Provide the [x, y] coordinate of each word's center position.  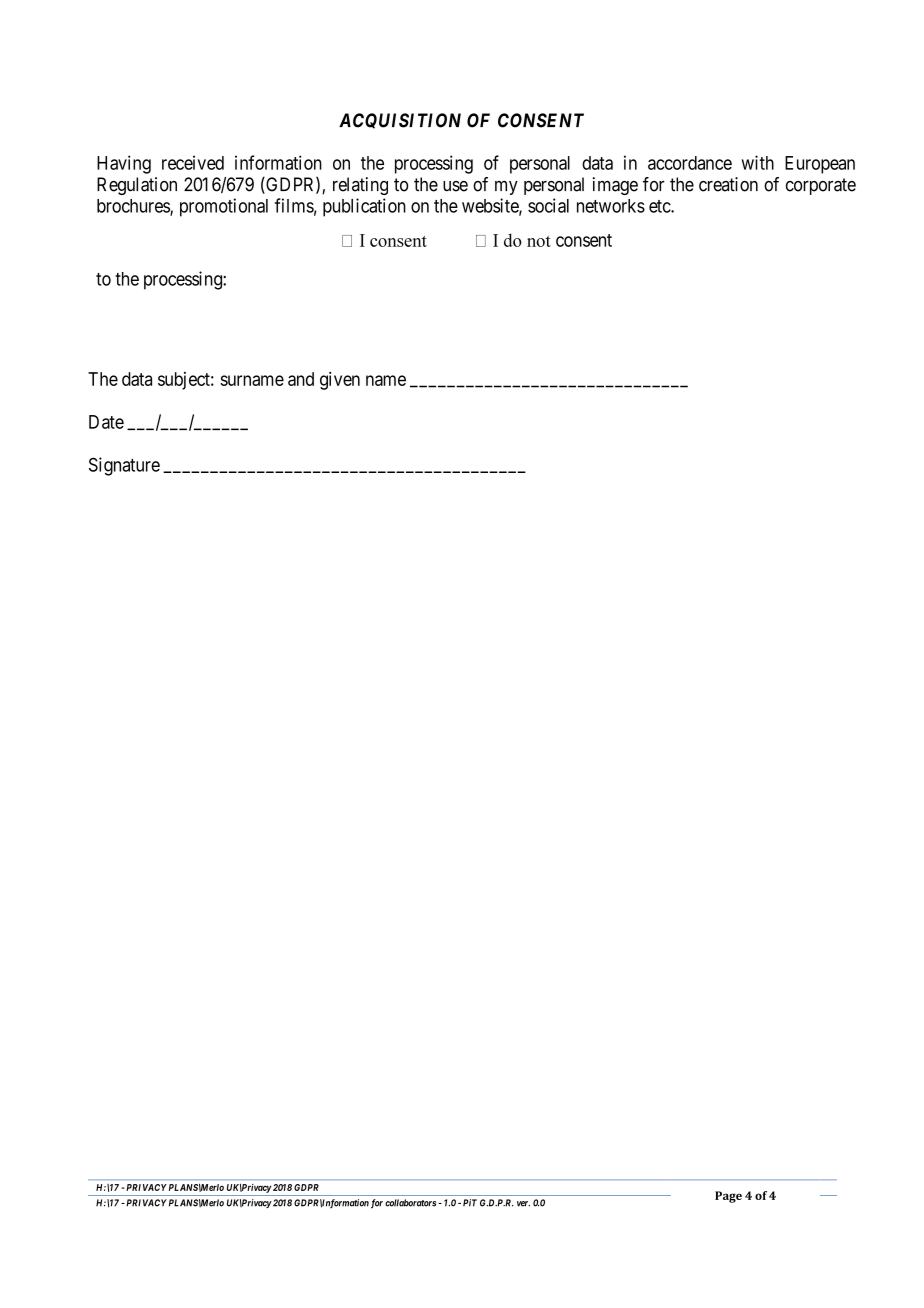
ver [523, 1204]
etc [660, 206]
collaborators [410, 1203]
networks [611, 206]
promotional [224, 207]
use [455, 186]
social [548, 205]
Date [106, 422]
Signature [124, 466]
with [757, 162]
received [193, 162]
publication [364, 207]
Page [728, 1197]
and [301, 379]
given [340, 381]
